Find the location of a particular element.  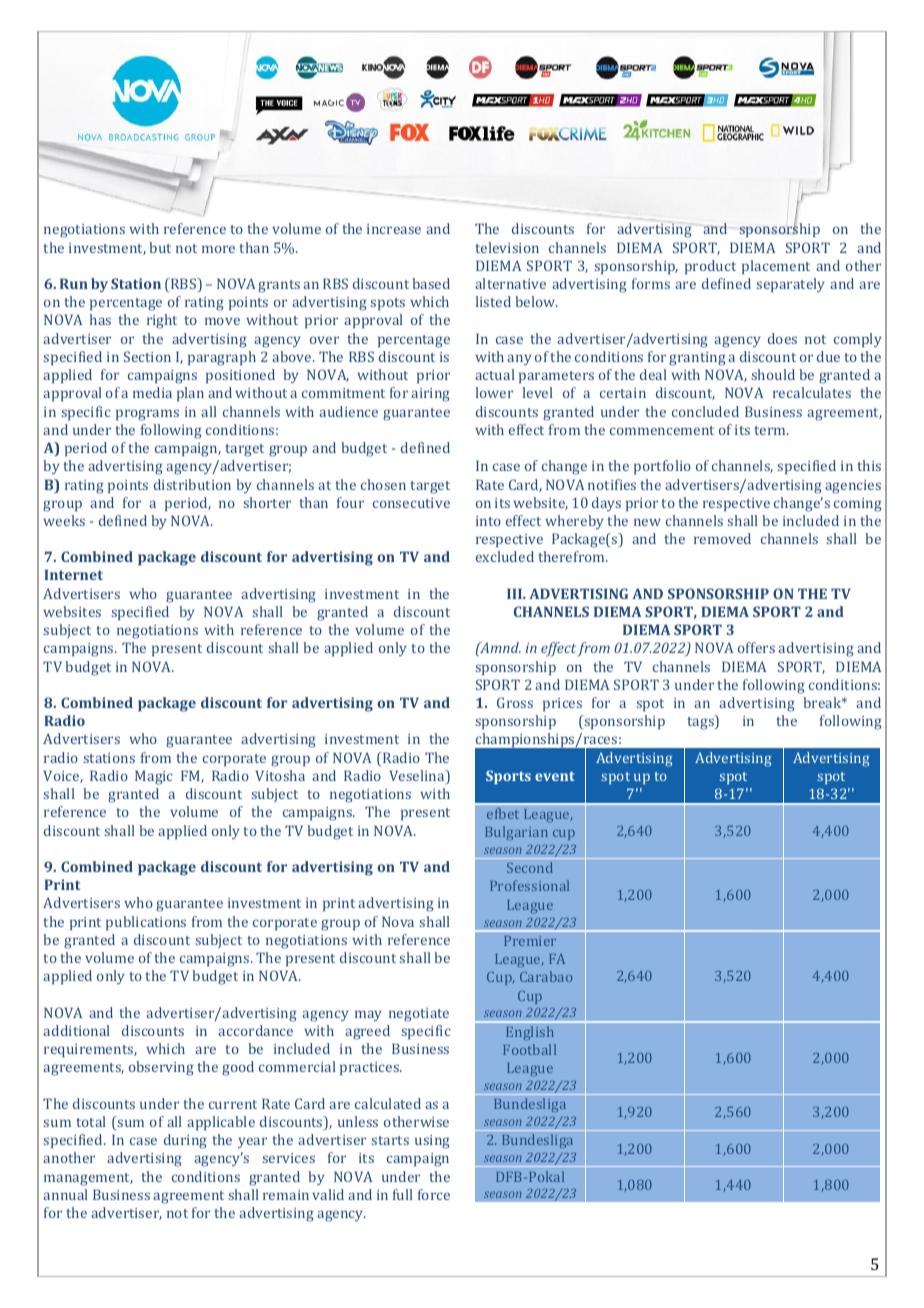

Internet is located at coordinates (73, 574).
